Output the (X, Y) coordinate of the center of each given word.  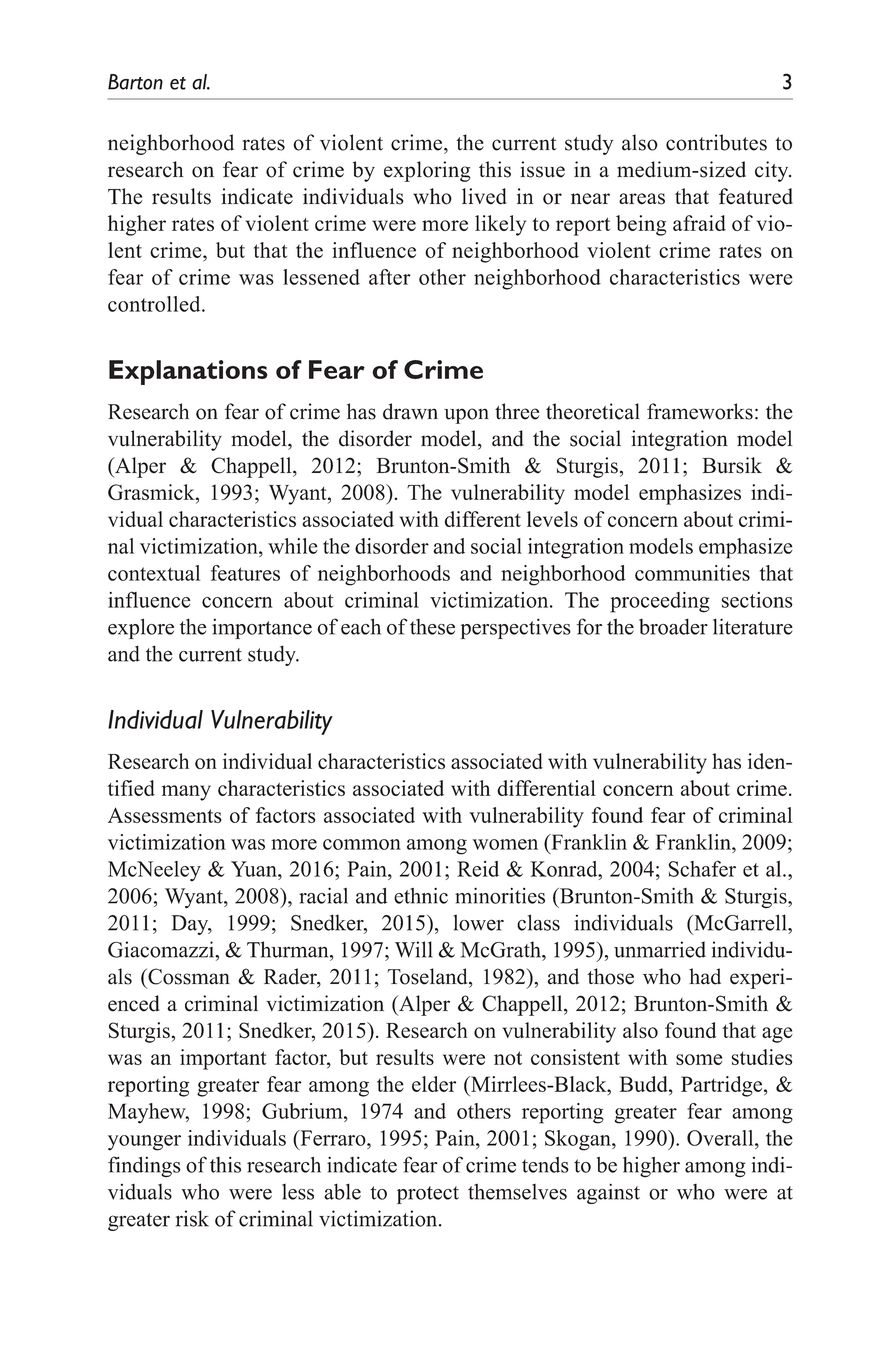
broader (673, 626)
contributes (716, 142)
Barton (135, 82)
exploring (427, 171)
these (432, 627)
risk (192, 1218)
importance (262, 629)
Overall (721, 1138)
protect (428, 1195)
